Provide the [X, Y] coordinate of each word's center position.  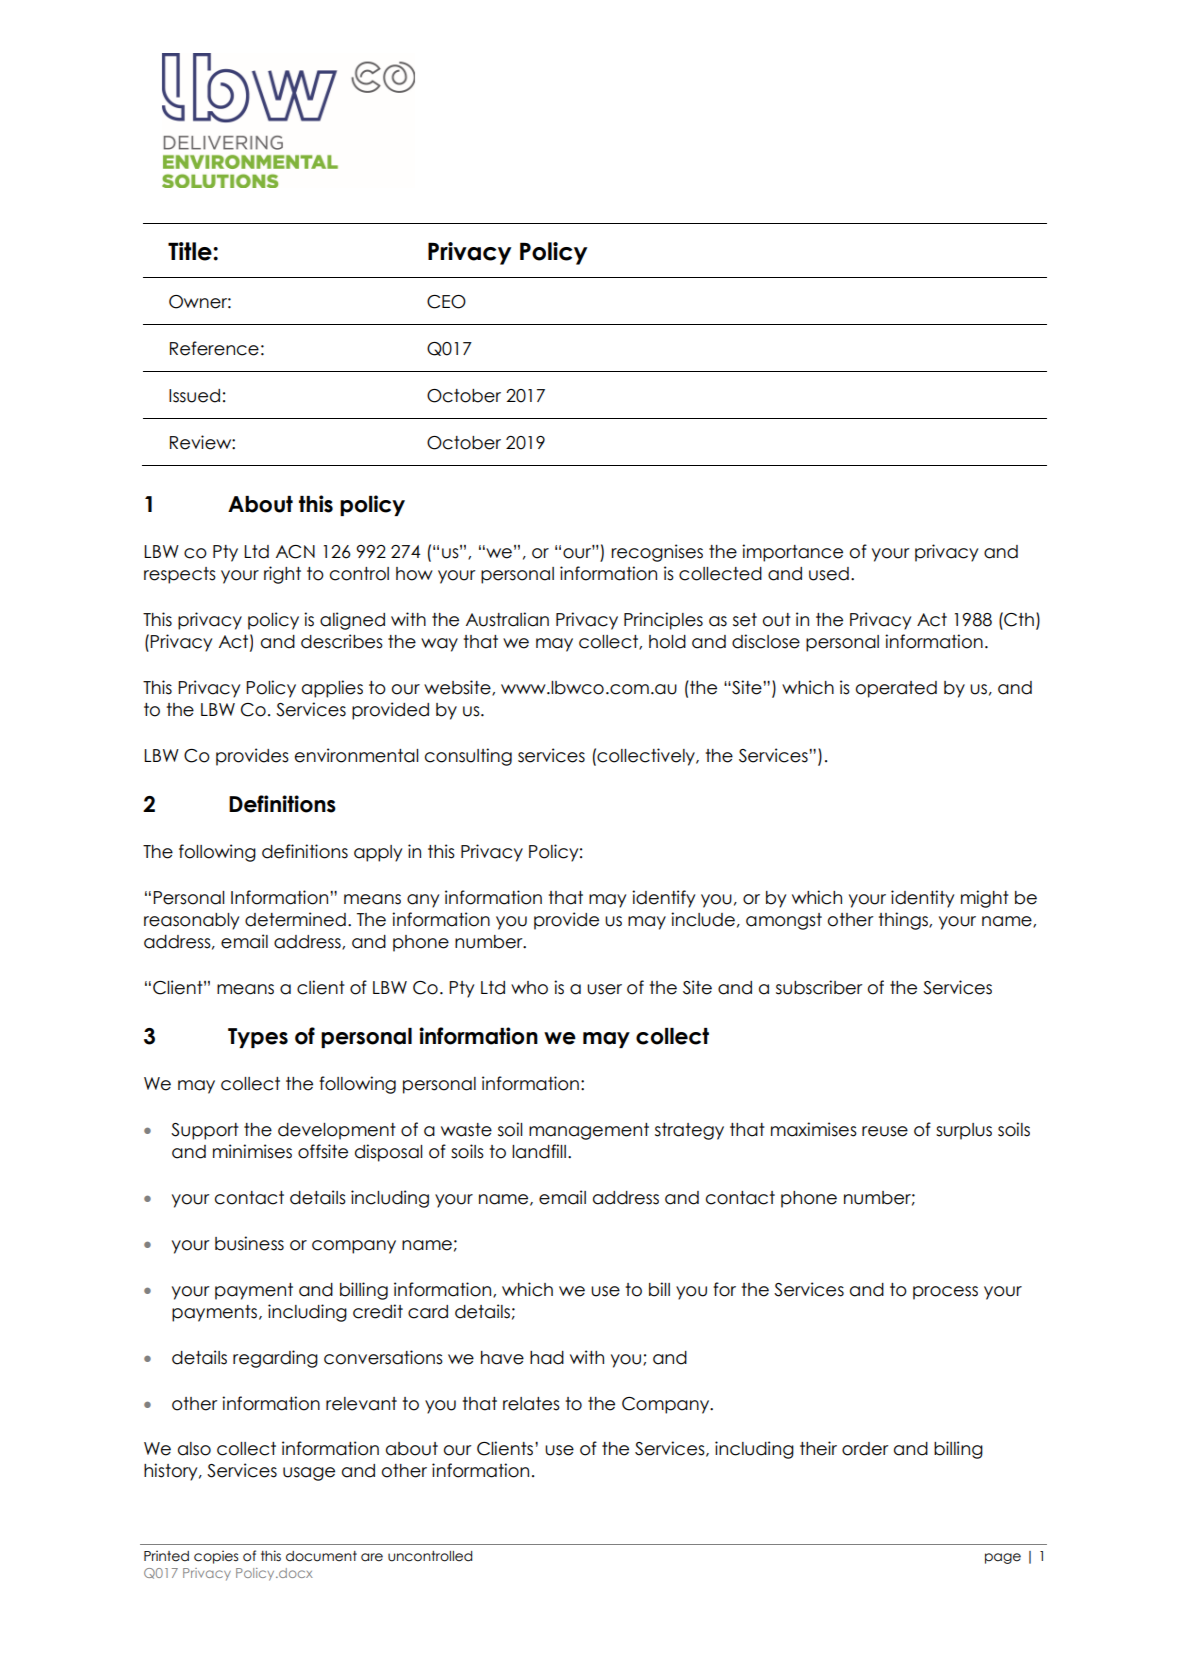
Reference [214, 348]
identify [663, 899]
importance [792, 553]
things [904, 921]
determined [295, 919]
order [865, 1449]
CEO [446, 302]
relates [531, 1404]
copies [216, 1557]
